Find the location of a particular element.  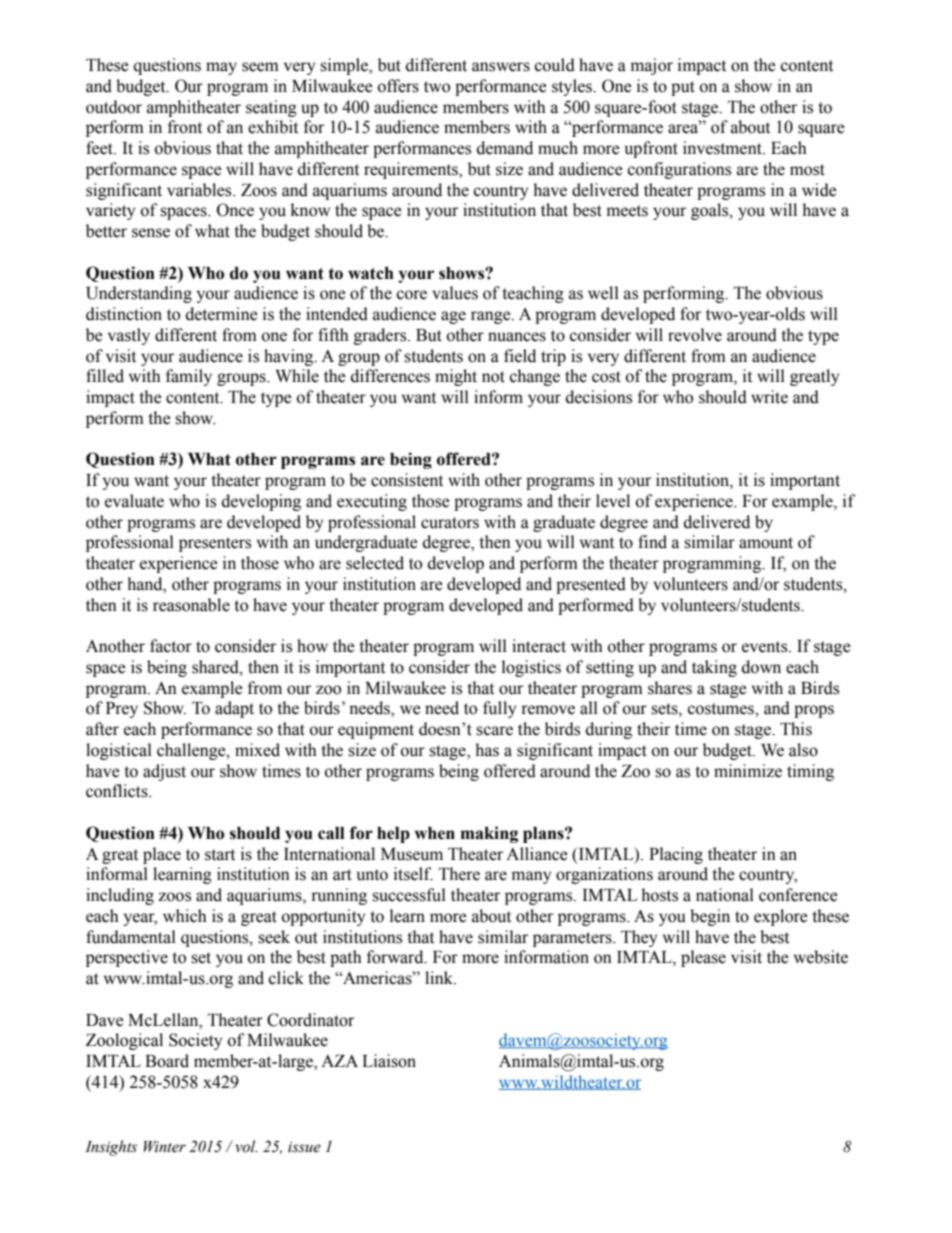

Winter is located at coordinates (165, 1147).
